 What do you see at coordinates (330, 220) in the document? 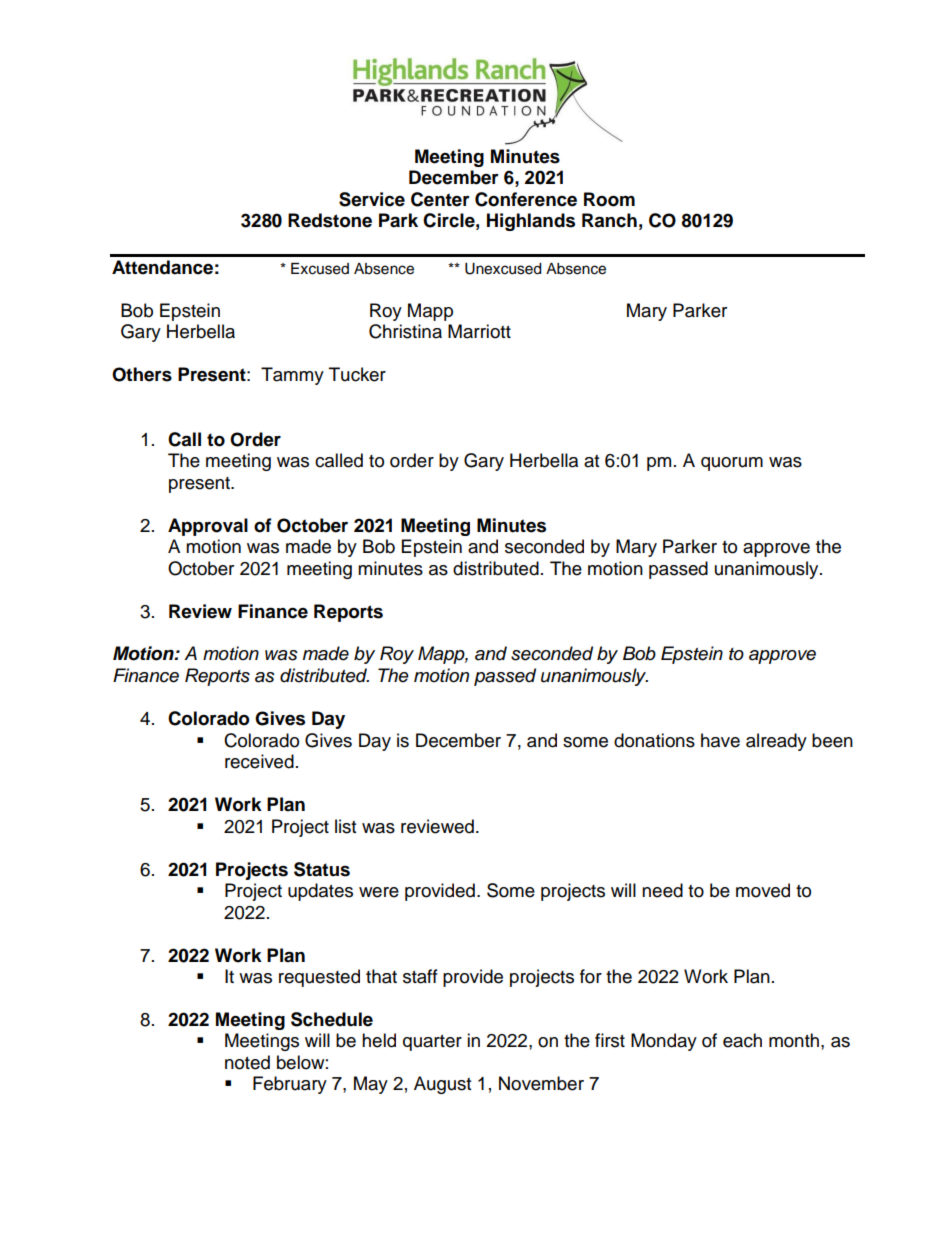
I see `Redstone` at bounding box center [330, 220].
